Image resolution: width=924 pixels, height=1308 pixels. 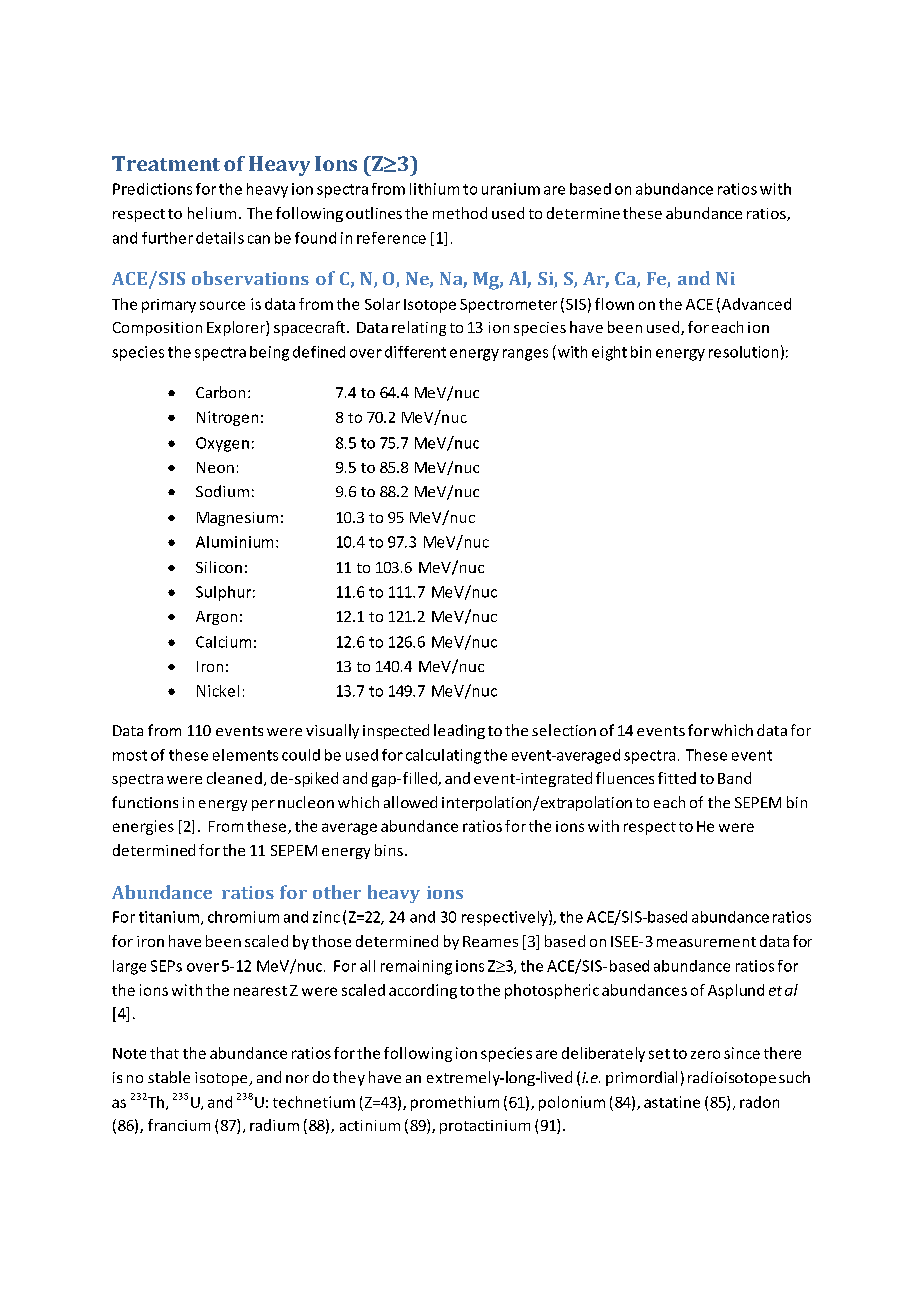 What do you see at coordinates (234, 542) in the page?
I see `Aluminium` at bounding box center [234, 542].
